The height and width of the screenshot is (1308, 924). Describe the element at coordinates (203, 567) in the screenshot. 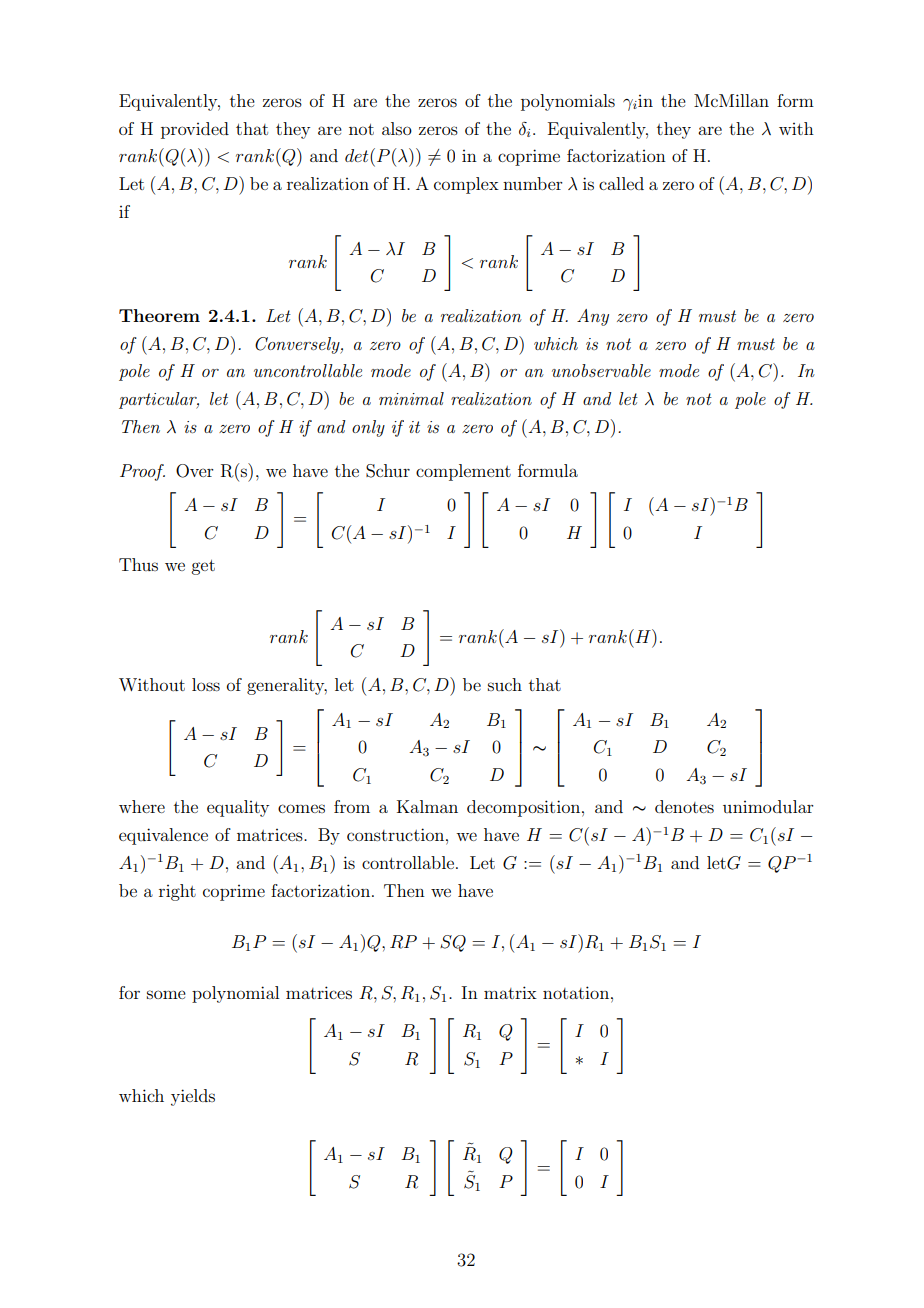

I see `get` at that location.
